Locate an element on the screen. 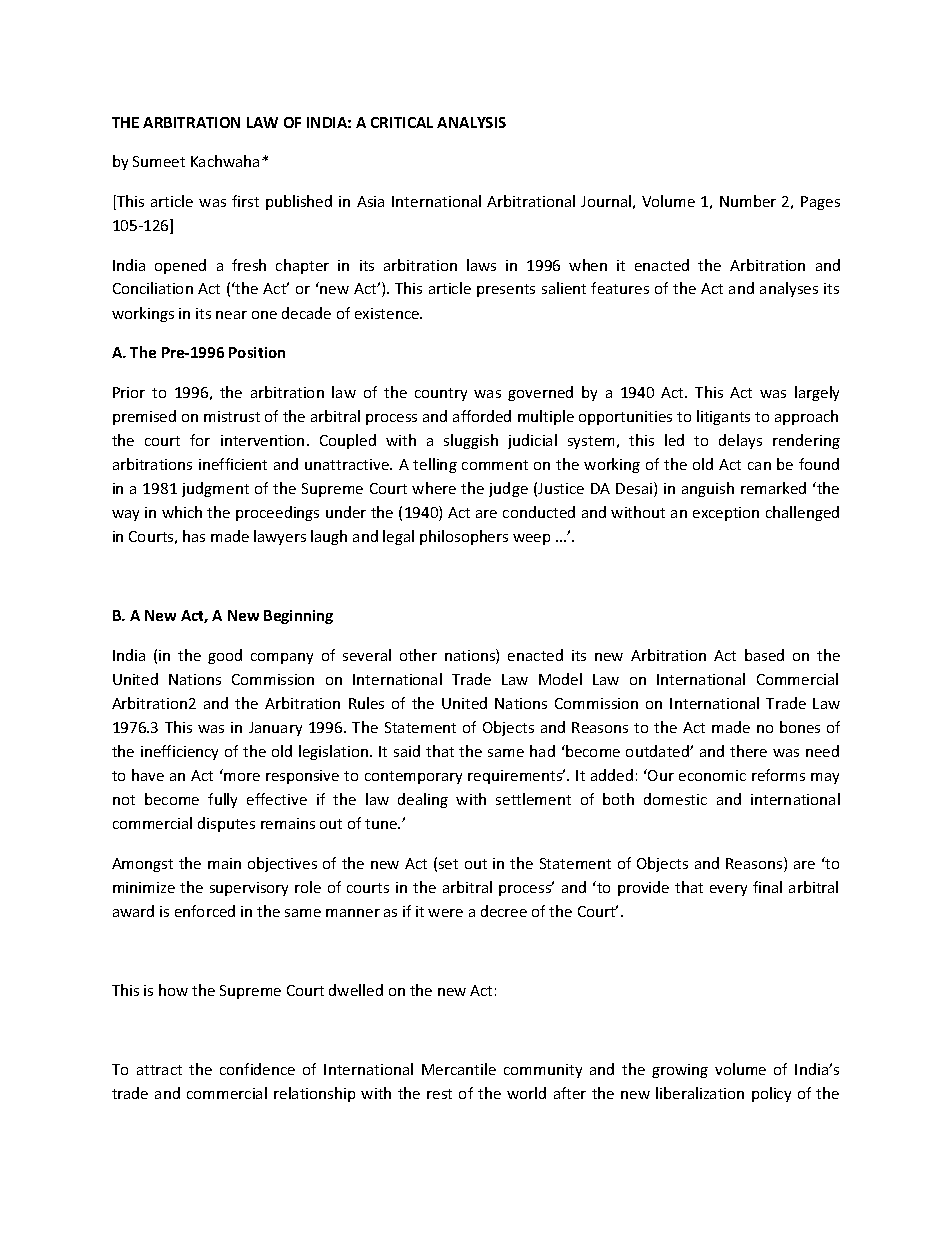 The image size is (952, 1233). based is located at coordinates (764, 655).
